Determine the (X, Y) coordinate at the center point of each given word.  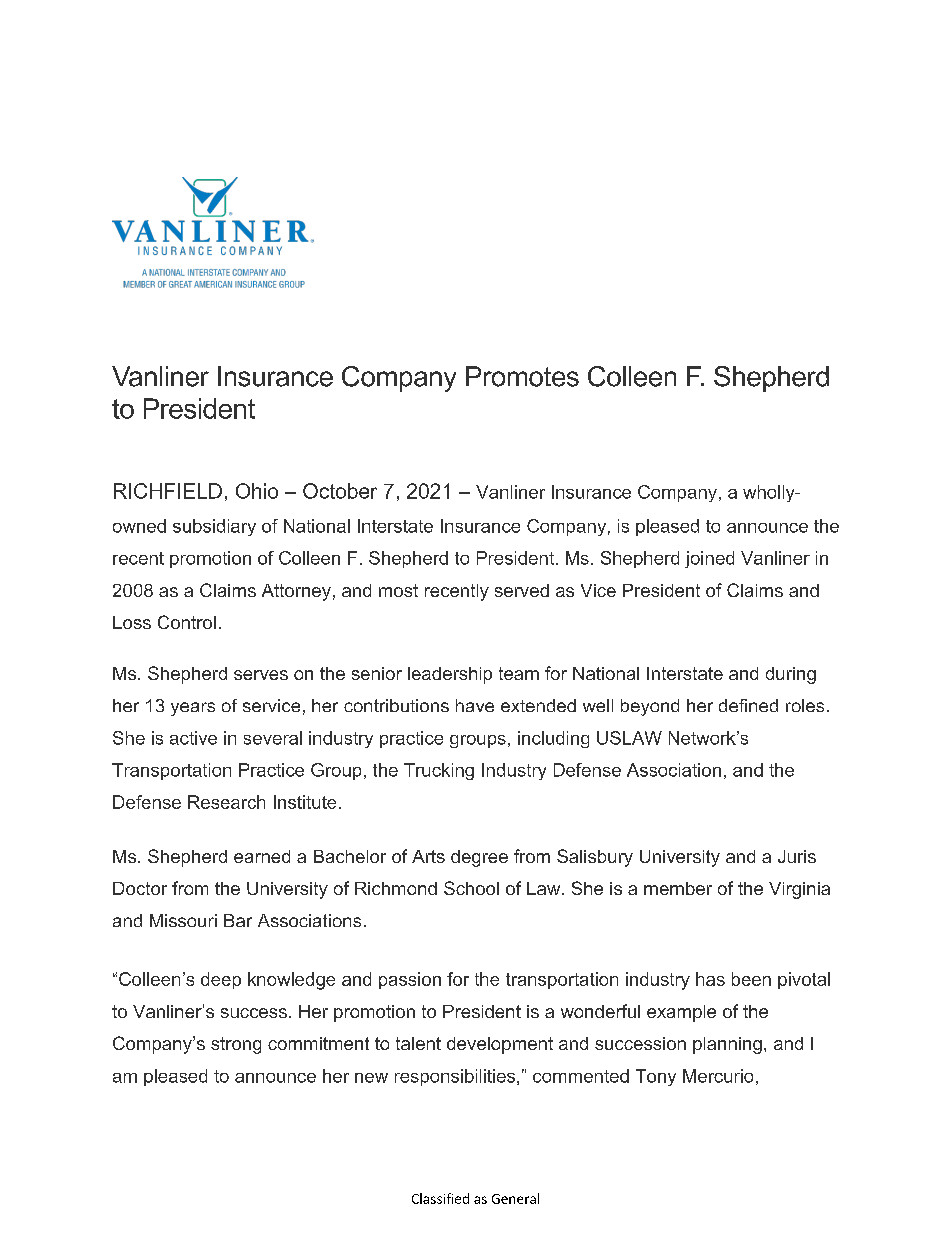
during (791, 675)
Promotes (522, 376)
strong (236, 1045)
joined (709, 559)
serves (261, 675)
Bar (238, 920)
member (678, 888)
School (471, 888)
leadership (450, 675)
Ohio (257, 491)
